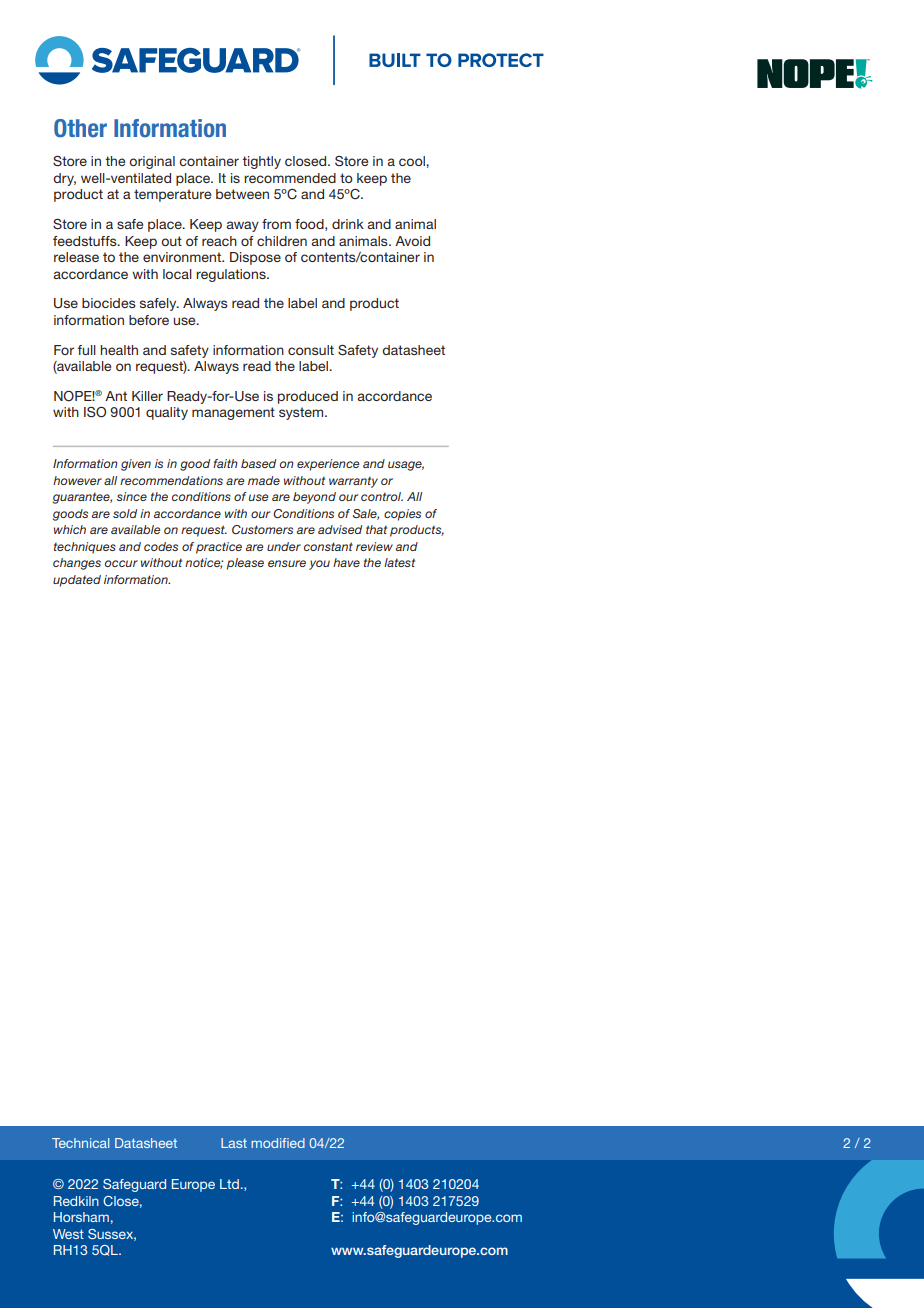 This screenshot has width=924, height=1308. I want to click on updated, so click(77, 581).
